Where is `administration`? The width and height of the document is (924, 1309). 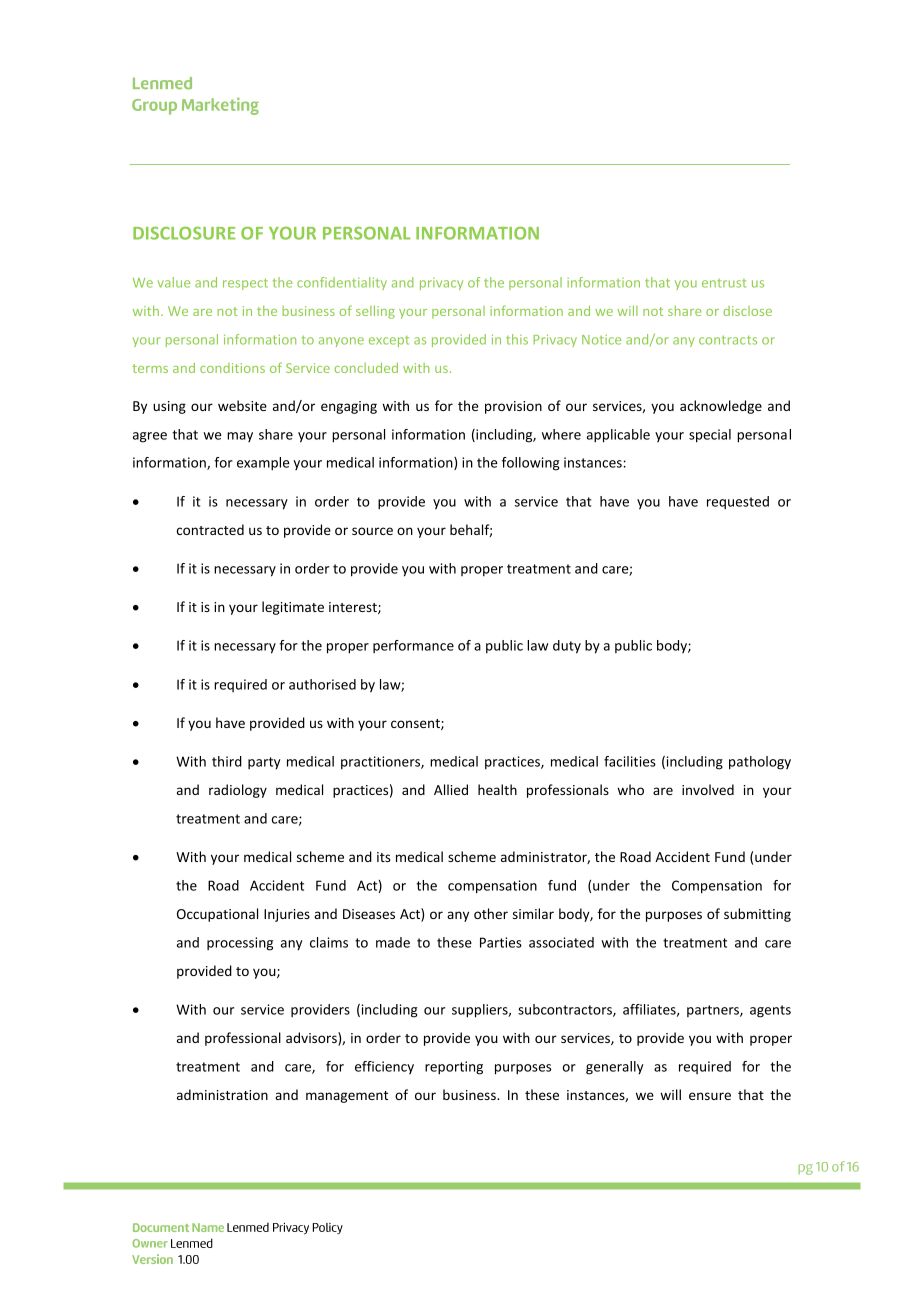 administration is located at coordinates (222, 1094).
